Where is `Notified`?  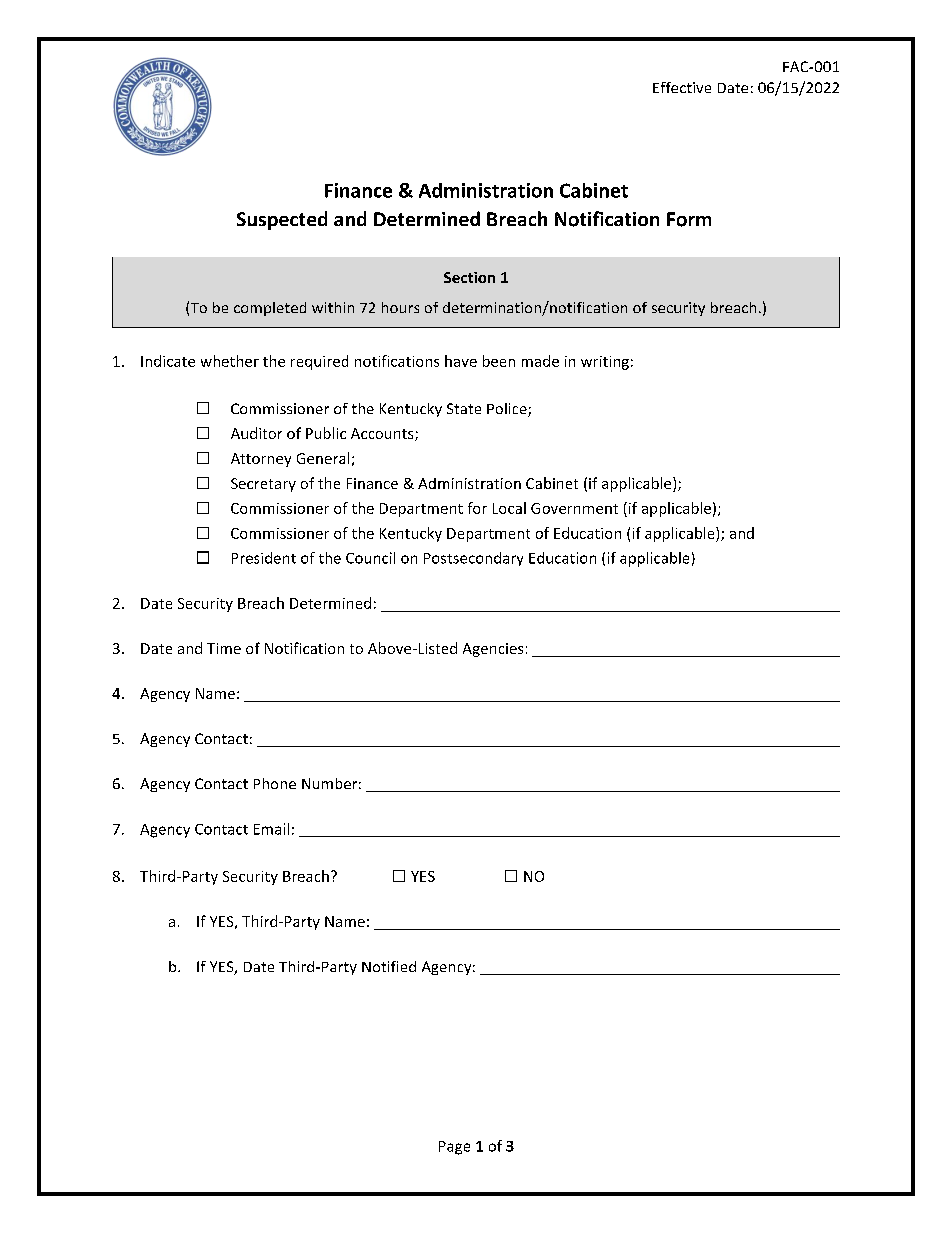 Notified is located at coordinates (389, 966).
